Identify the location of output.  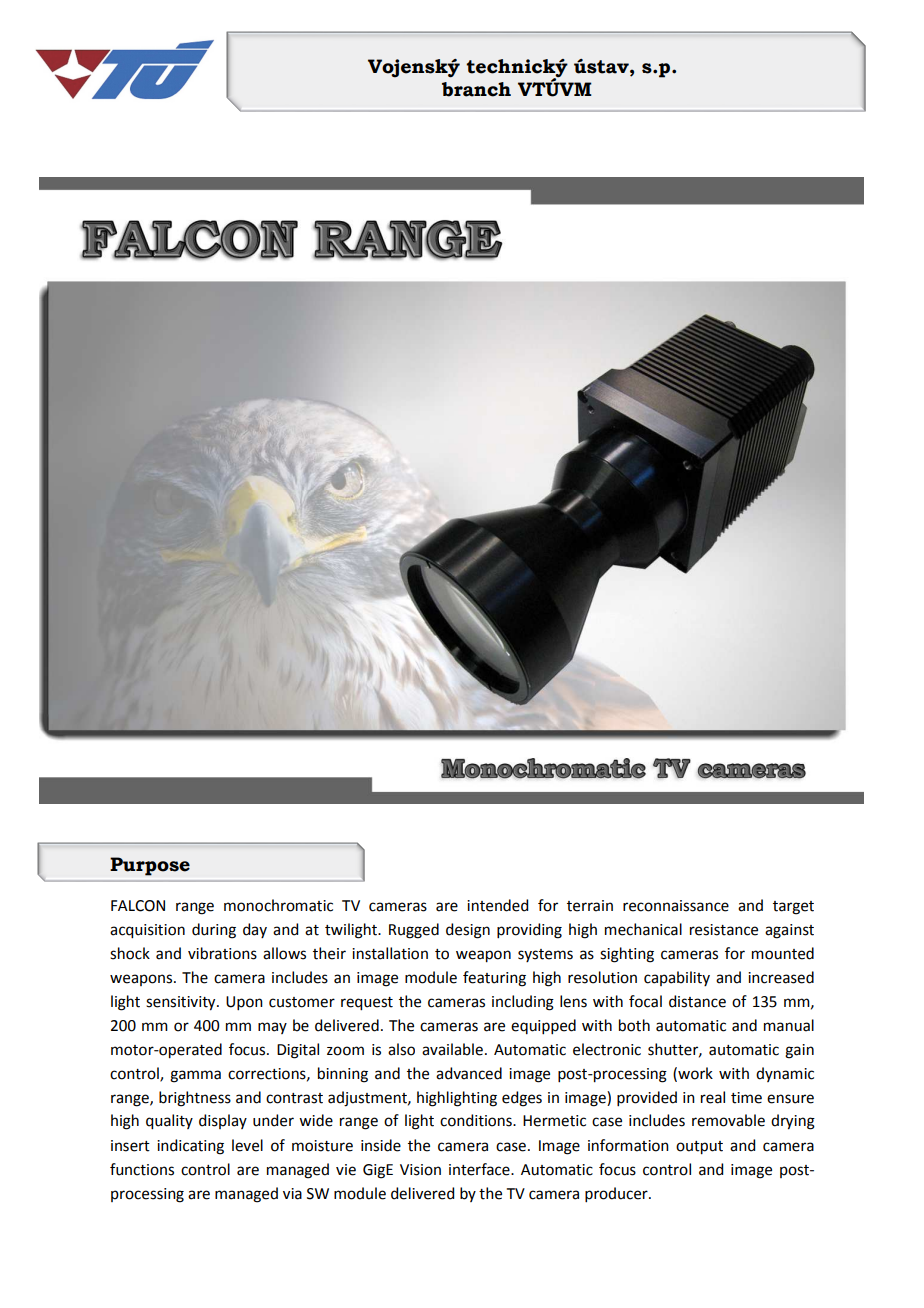
(699, 1148).
